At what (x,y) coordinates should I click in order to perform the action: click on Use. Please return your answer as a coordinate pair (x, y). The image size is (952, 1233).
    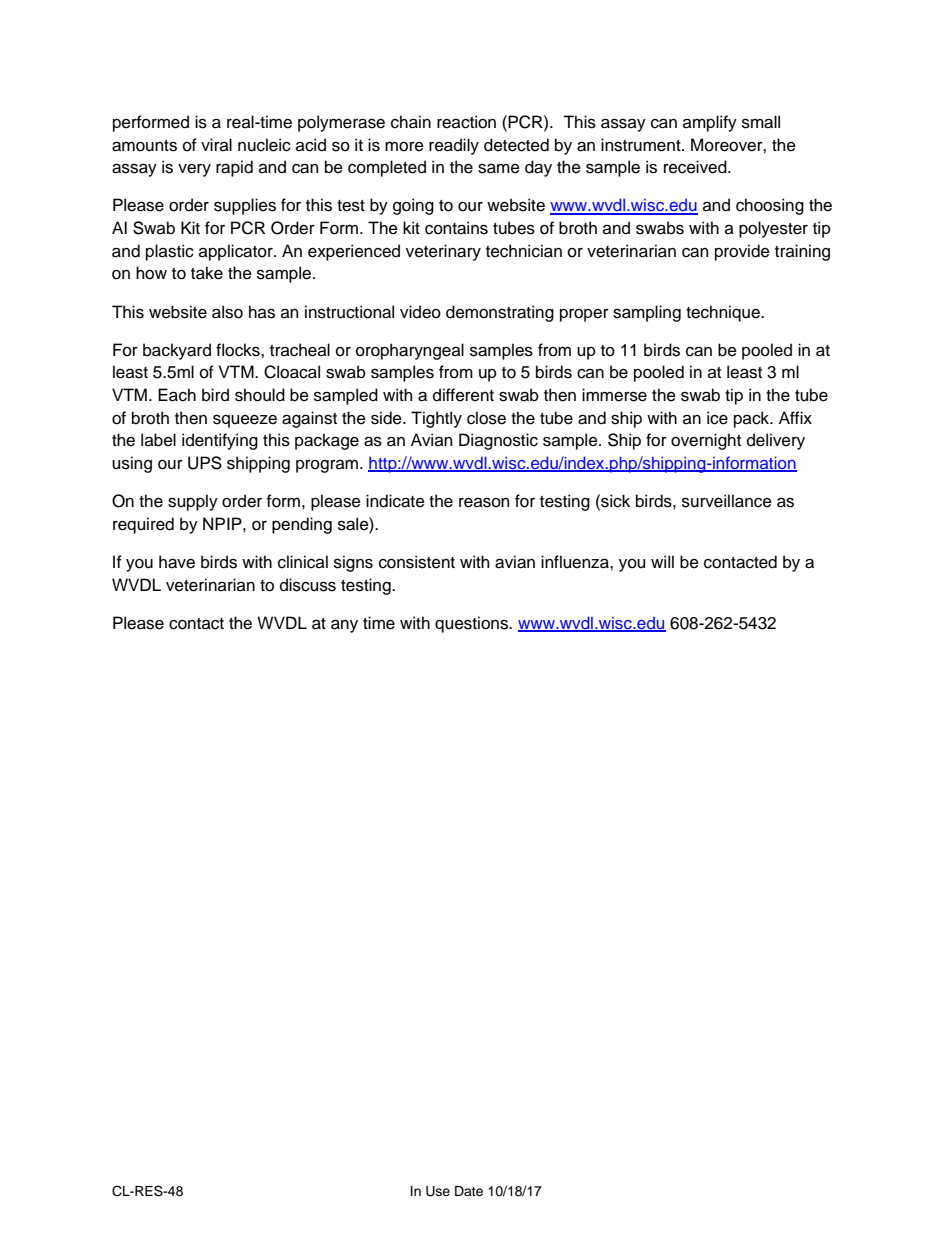
    Looking at the image, I should click on (438, 1191).
